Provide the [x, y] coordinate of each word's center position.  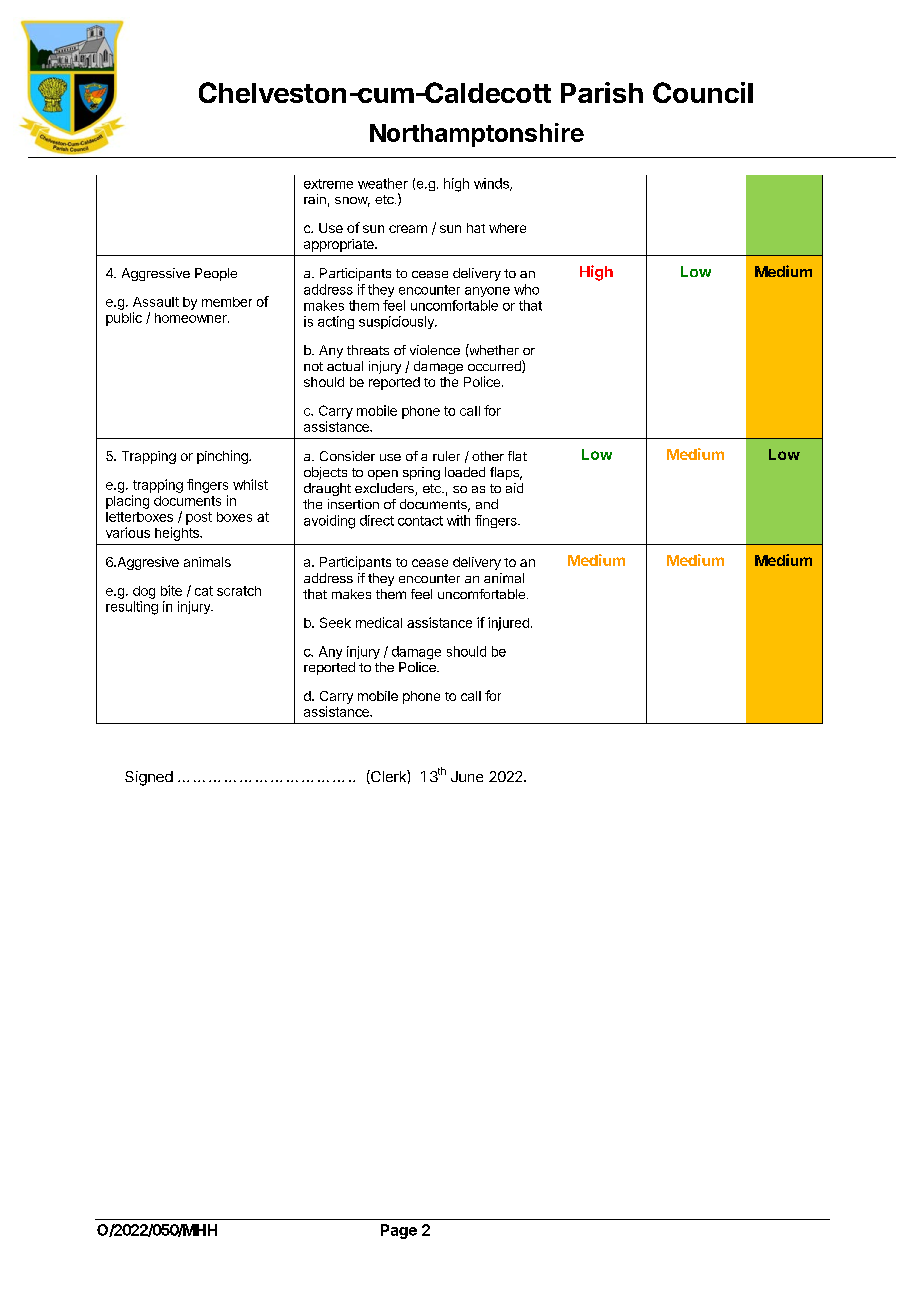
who [526, 289]
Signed [149, 778]
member [227, 302]
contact [420, 521]
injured [508, 624]
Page [399, 1231]
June [467, 776]
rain [315, 199]
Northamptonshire [477, 135]
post [199, 518]
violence [435, 350]
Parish [602, 92]
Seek [335, 622]
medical [379, 622]
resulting [132, 608]
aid [514, 488]
